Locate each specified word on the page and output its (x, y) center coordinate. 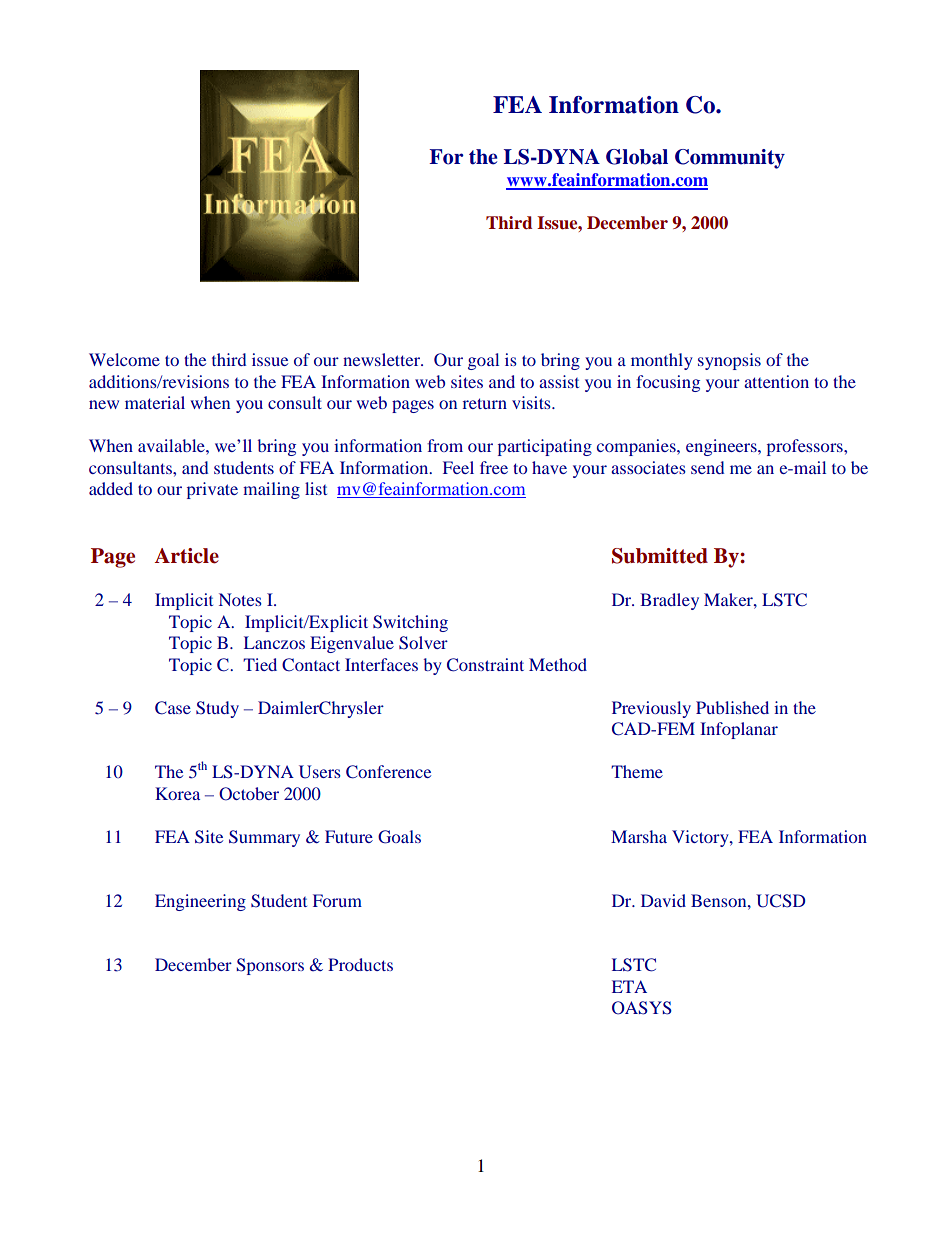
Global (637, 157)
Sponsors (270, 966)
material (155, 402)
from (445, 445)
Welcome (124, 359)
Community (730, 159)
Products (360, 964)
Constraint (485, 665)
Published (732, 707)
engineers (722, 447)
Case (173, 708)
